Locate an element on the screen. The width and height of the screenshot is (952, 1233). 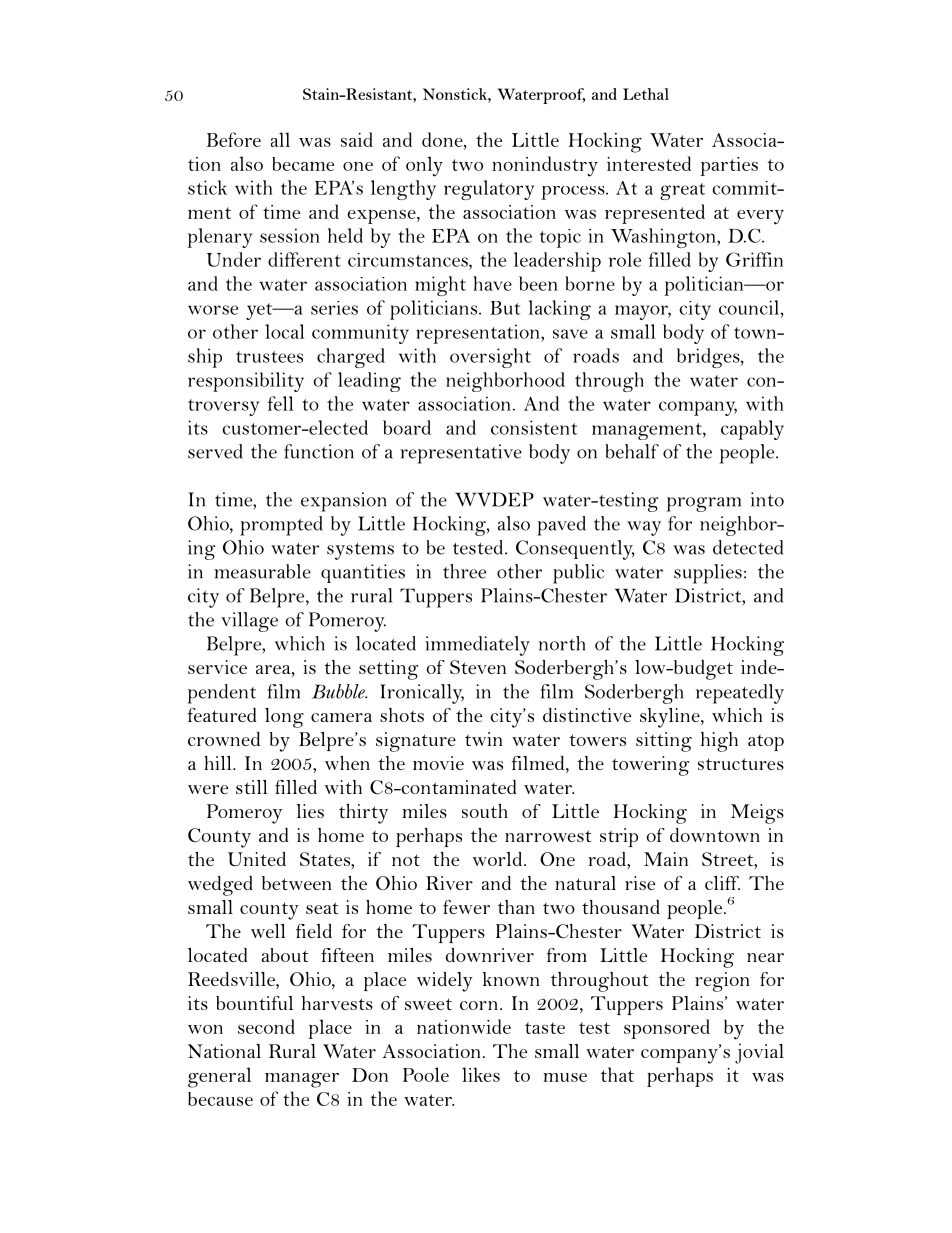
likes is located at coordinates (481, 1074).
